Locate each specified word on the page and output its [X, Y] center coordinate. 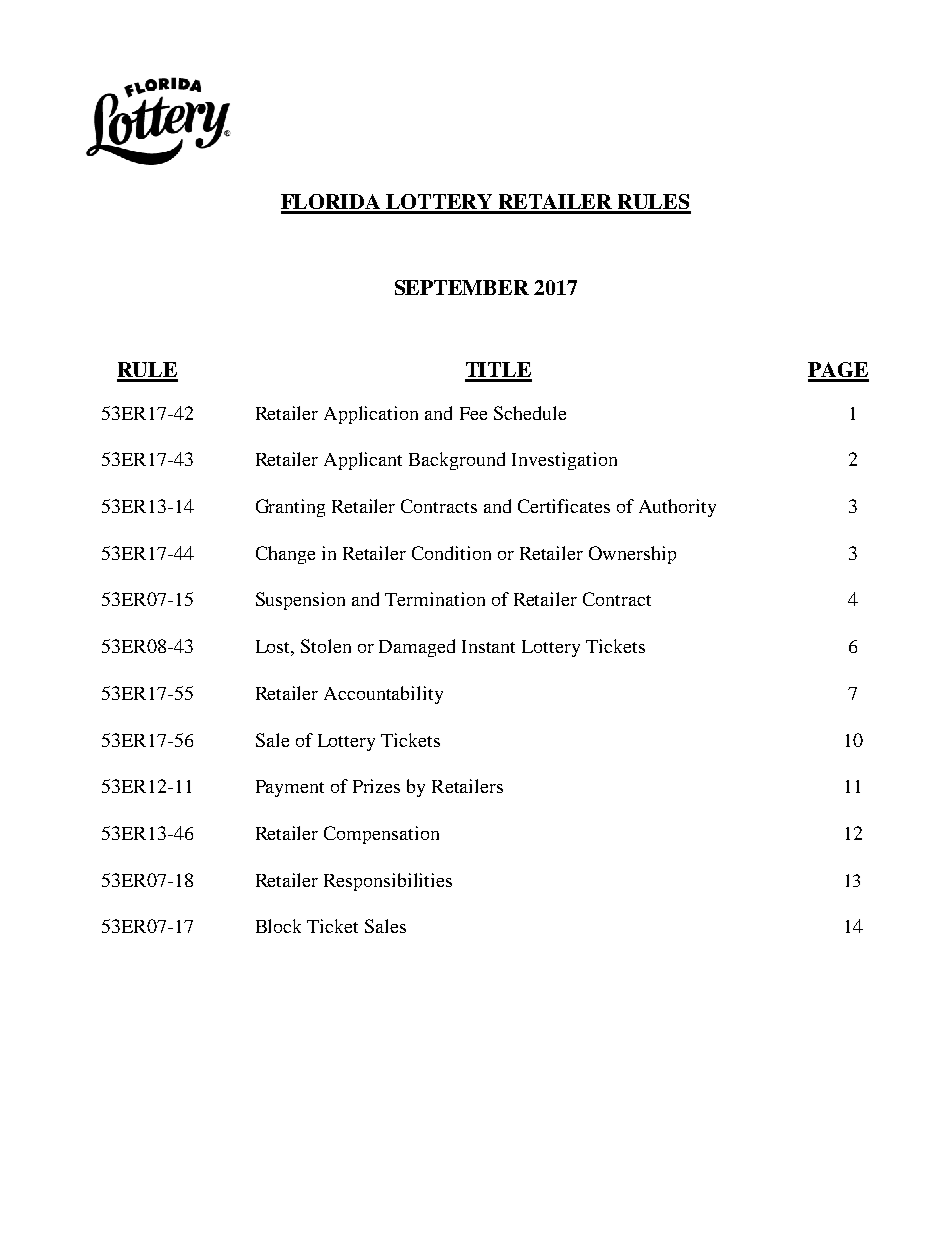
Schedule [530, 413]
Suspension [300, 601]
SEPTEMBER [462, 287]
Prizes [376, 786]
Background [457, 461]
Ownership [632, 555]
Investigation [564, 461]
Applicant [363, 461]
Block [278, 926]
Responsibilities [388, 882]
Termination [435, 599]
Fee [473, 413]
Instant [488, 646]
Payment [290, 788]
